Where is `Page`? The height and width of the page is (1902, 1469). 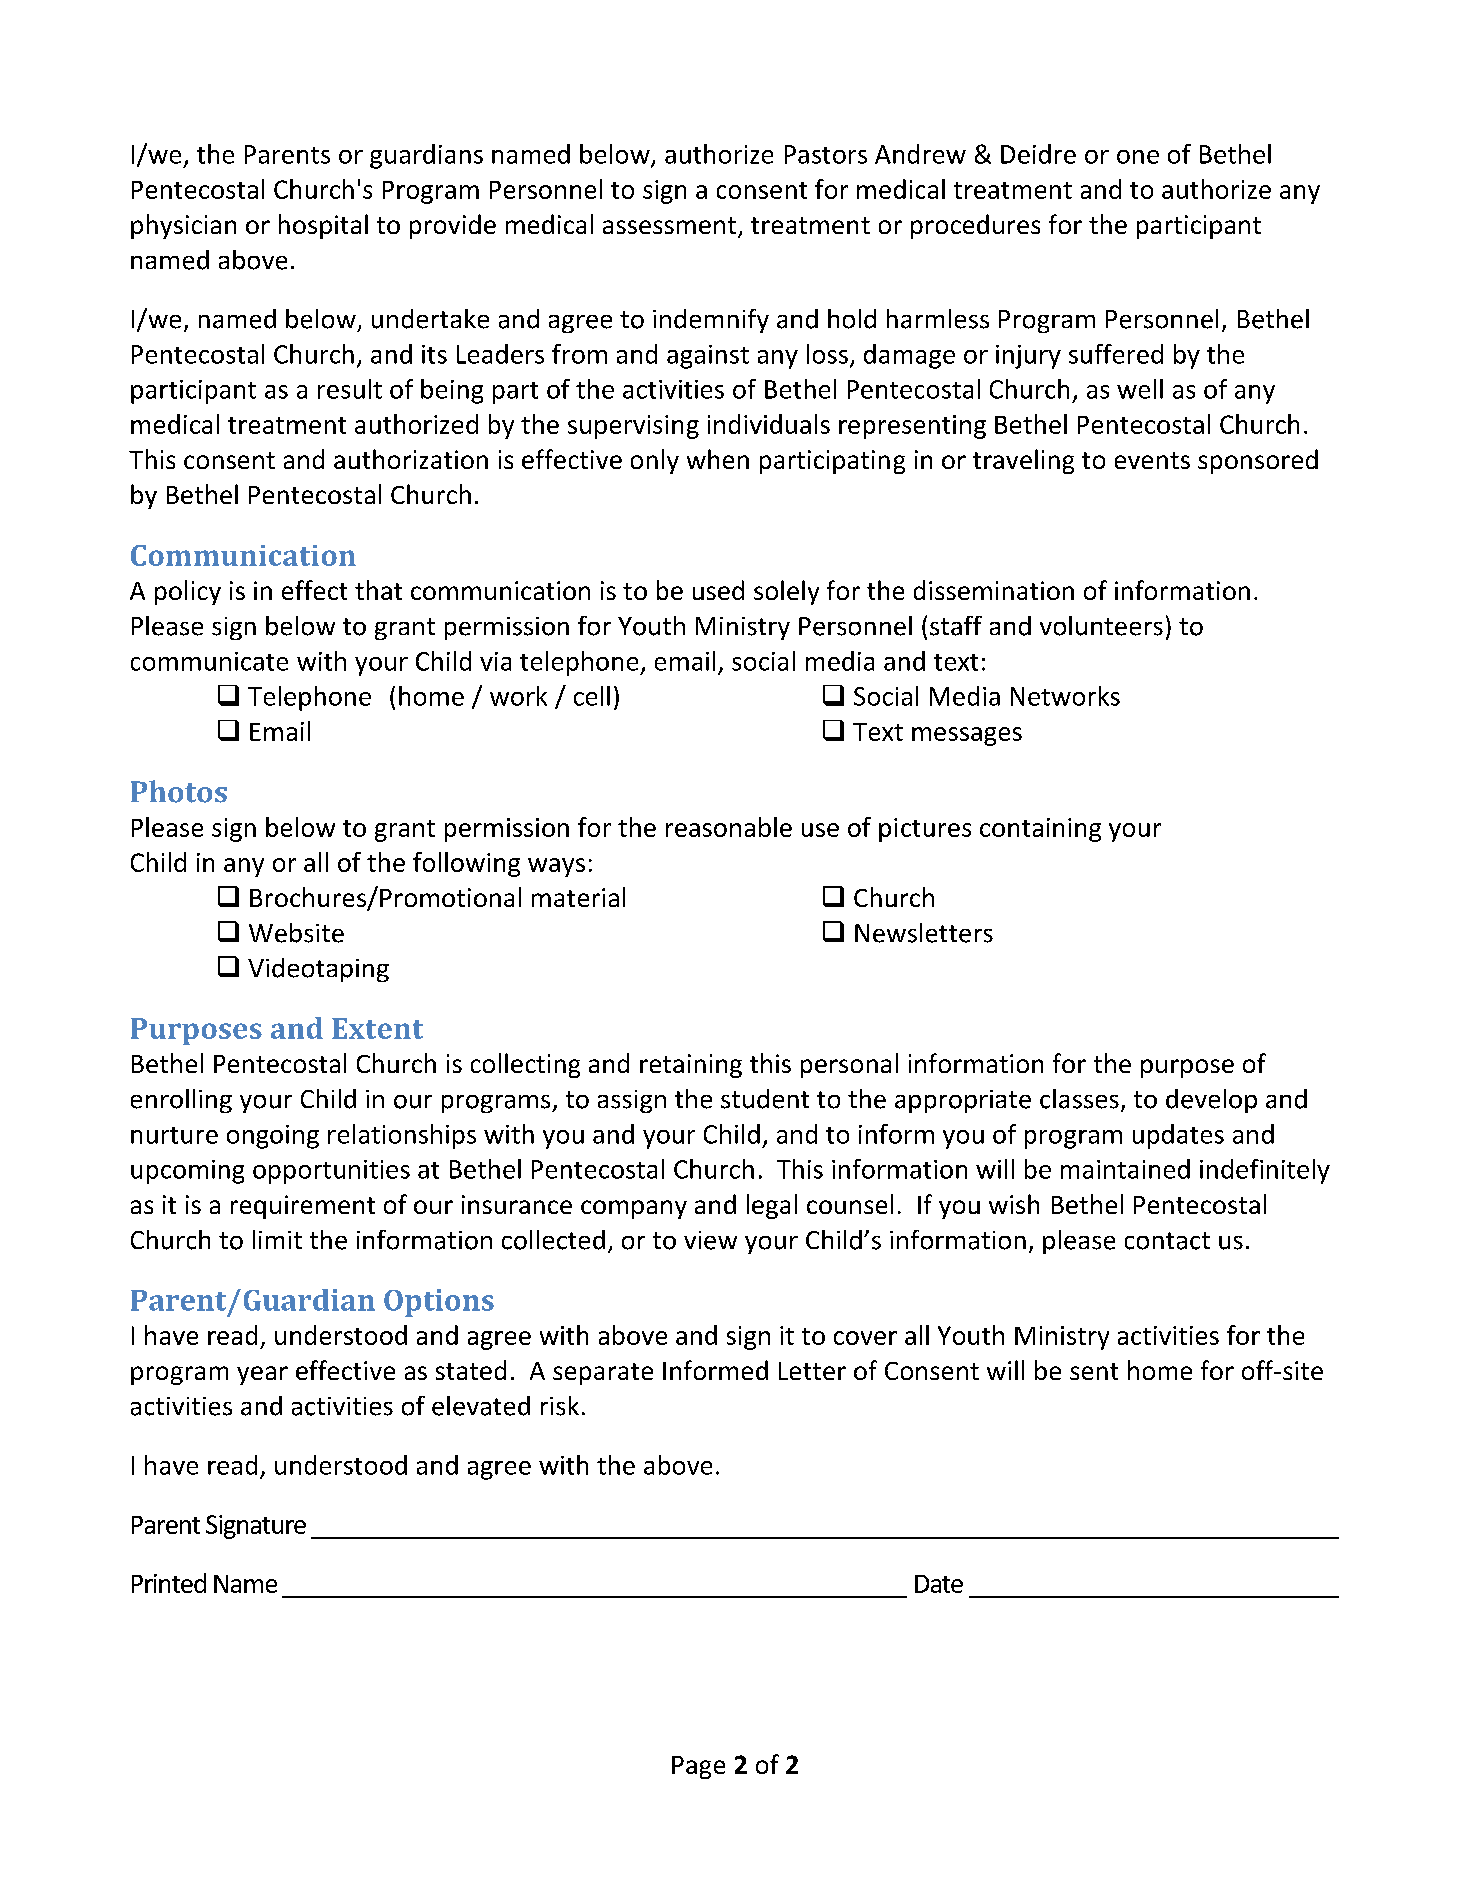 Page is located at coordinates (698, 1767).
